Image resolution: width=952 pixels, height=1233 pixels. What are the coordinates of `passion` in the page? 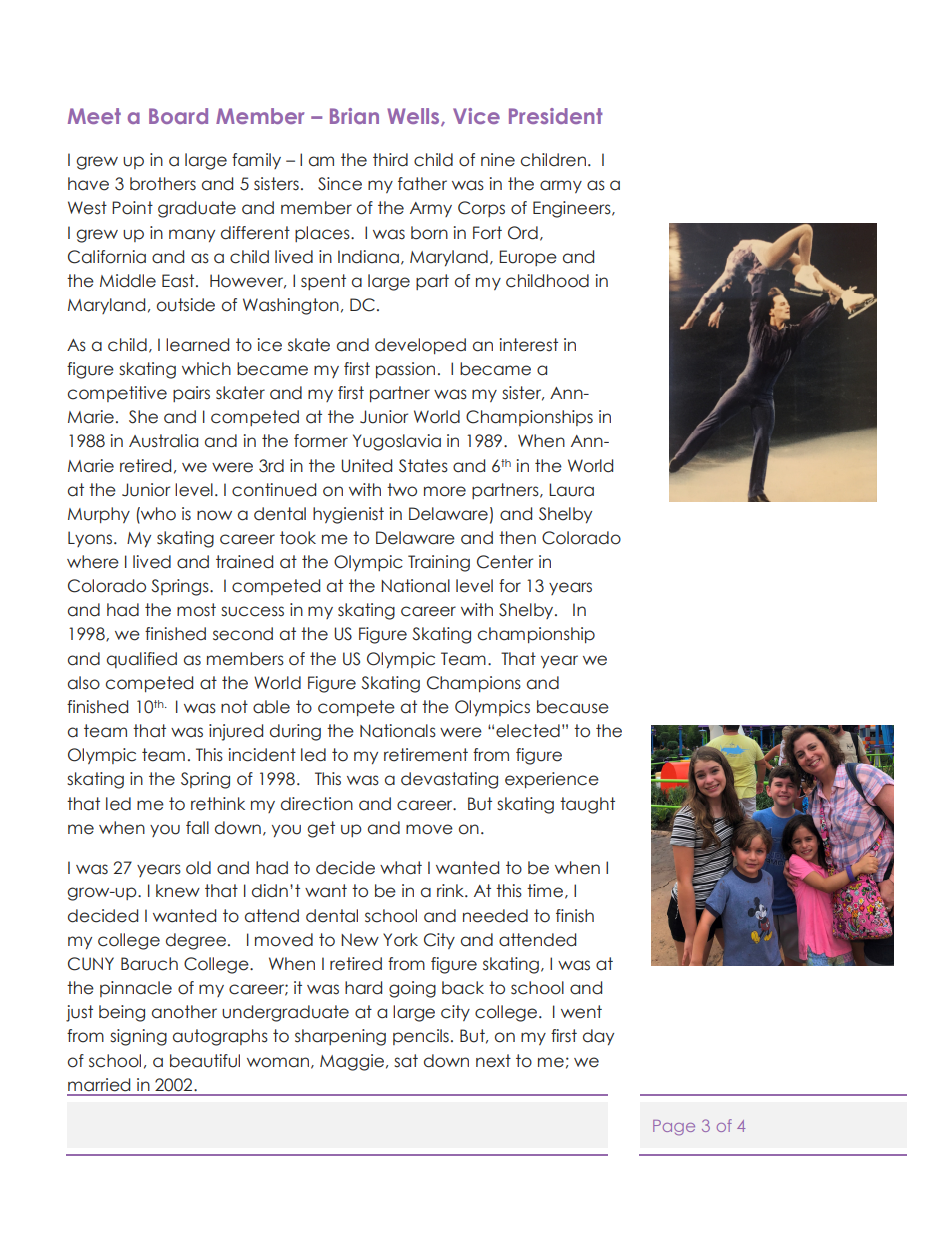 It's located at (405, 370).
